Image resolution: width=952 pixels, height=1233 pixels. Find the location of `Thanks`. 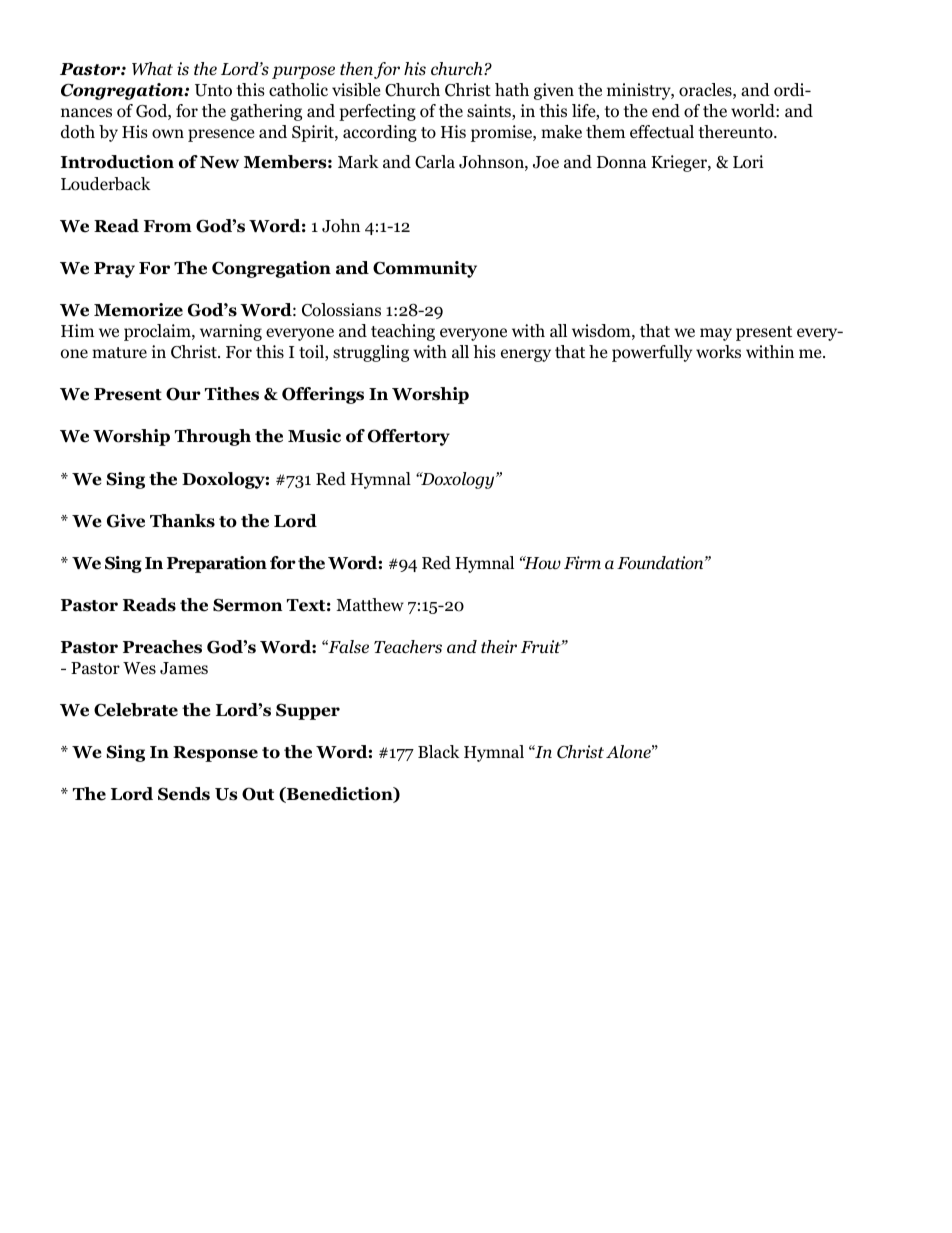

Thanks is located at coordinates (182, 521).
